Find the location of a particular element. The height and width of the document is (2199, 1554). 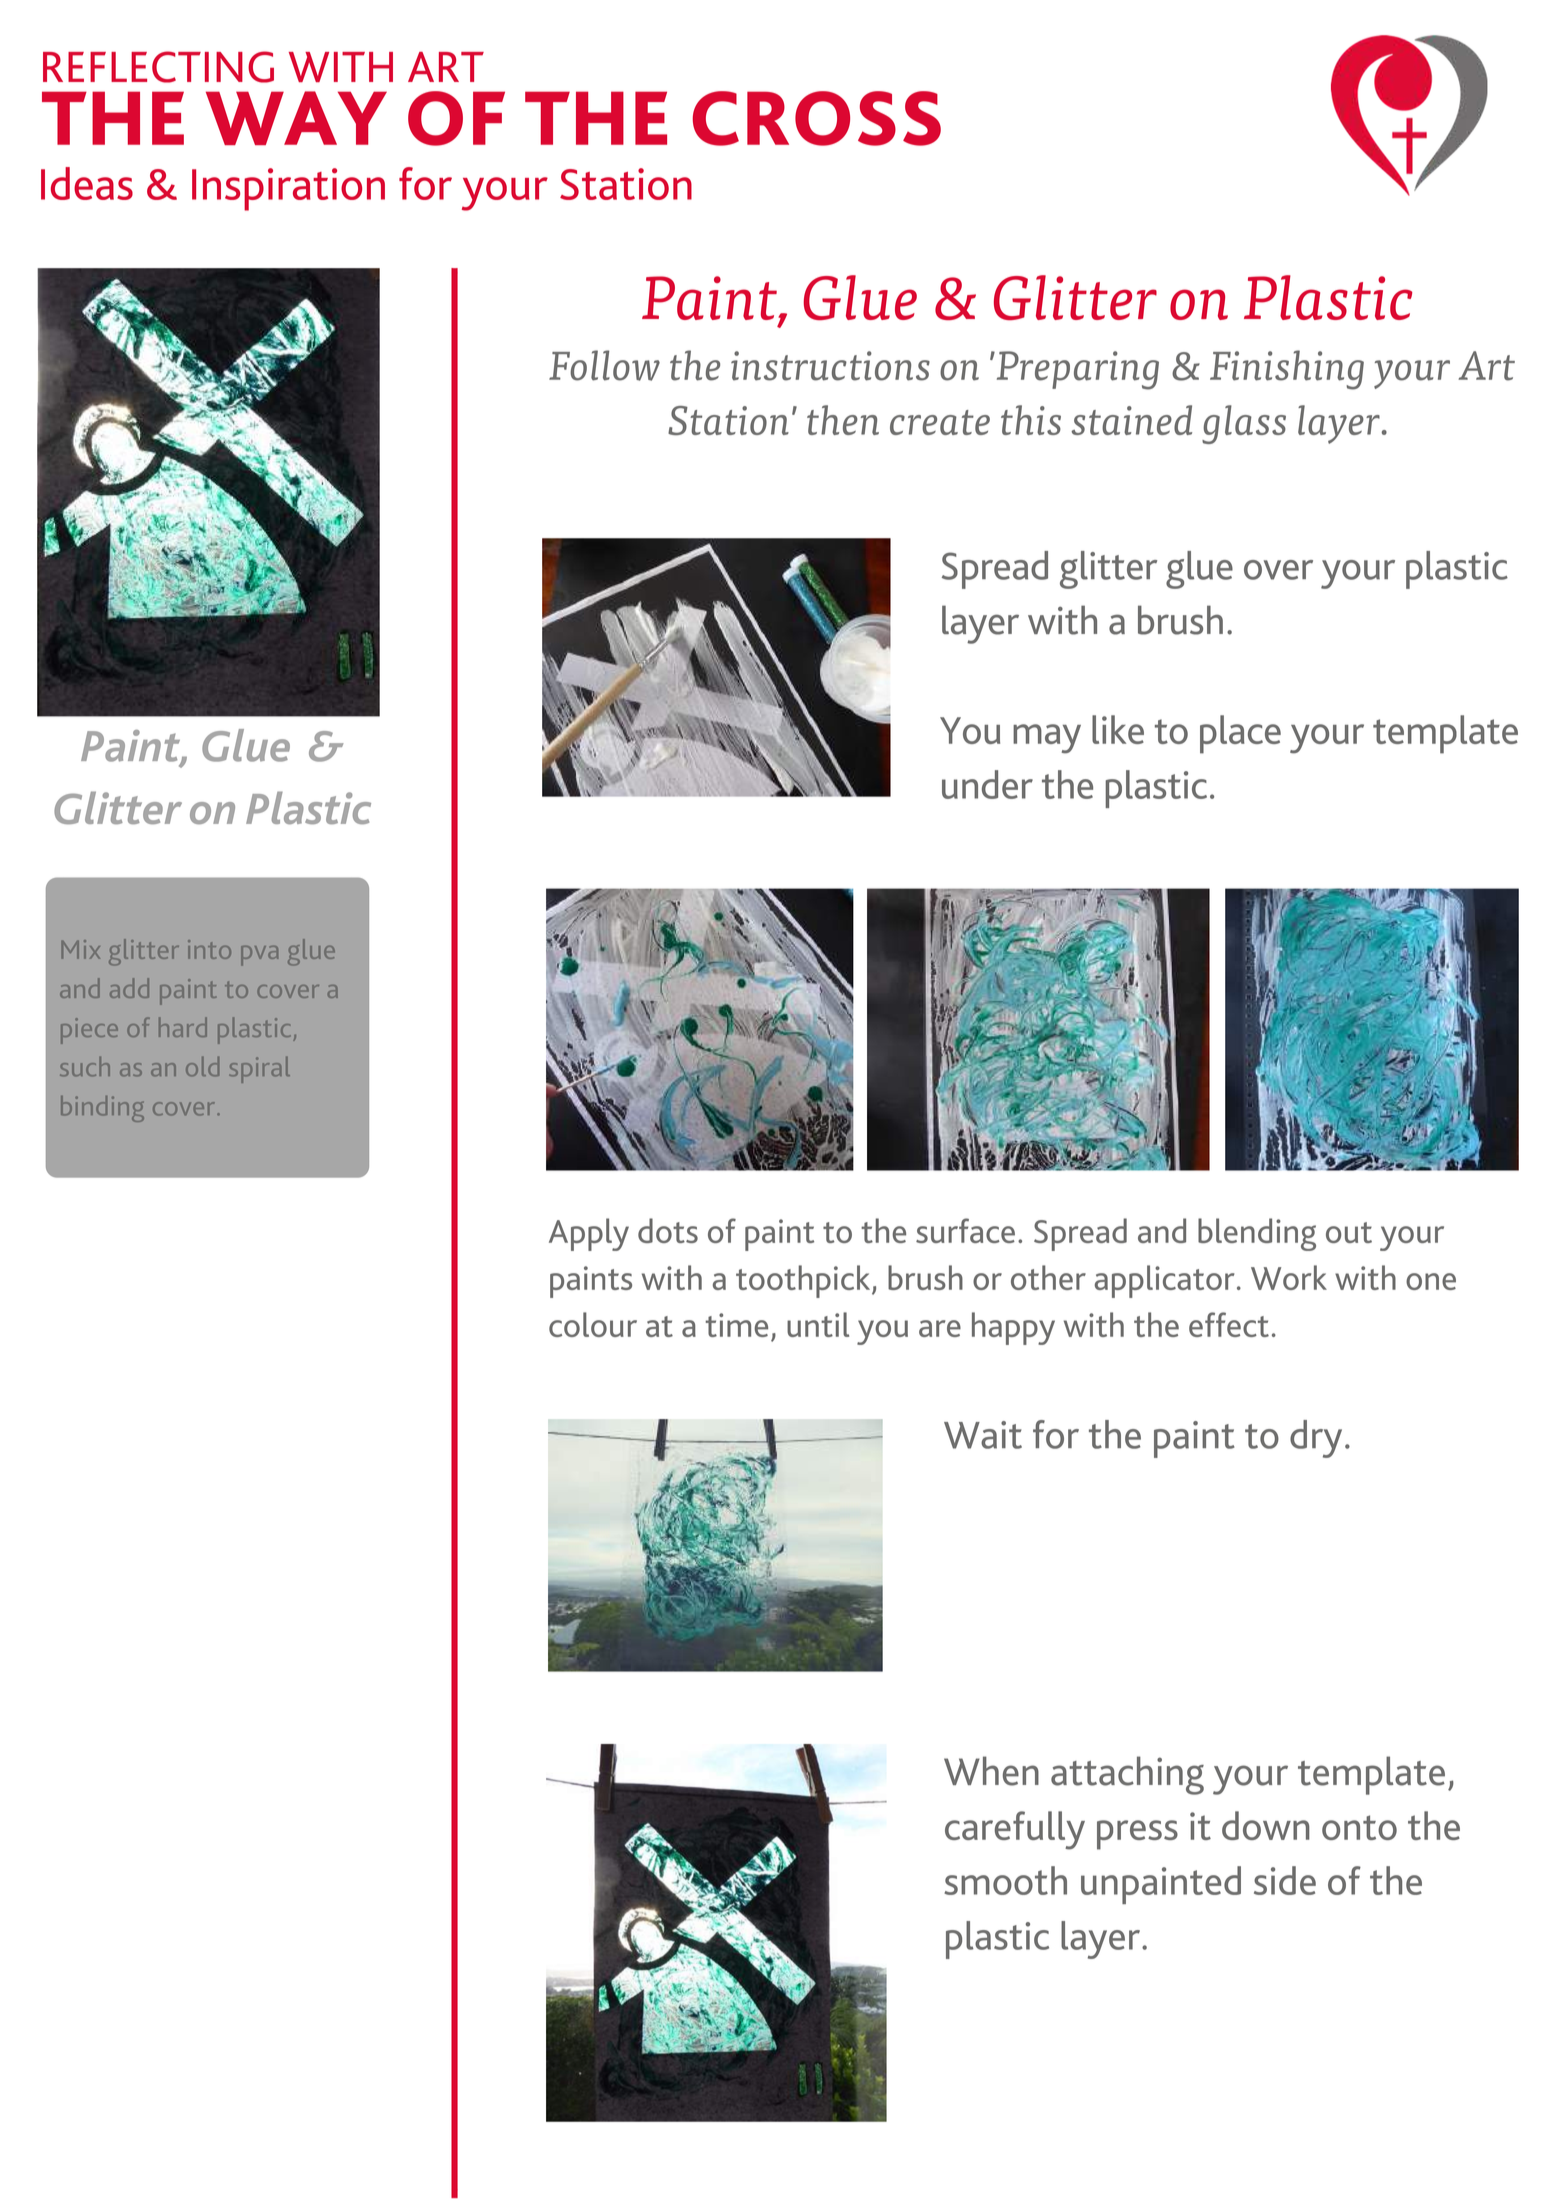

dry is located at coordinates (1316, 1439).
